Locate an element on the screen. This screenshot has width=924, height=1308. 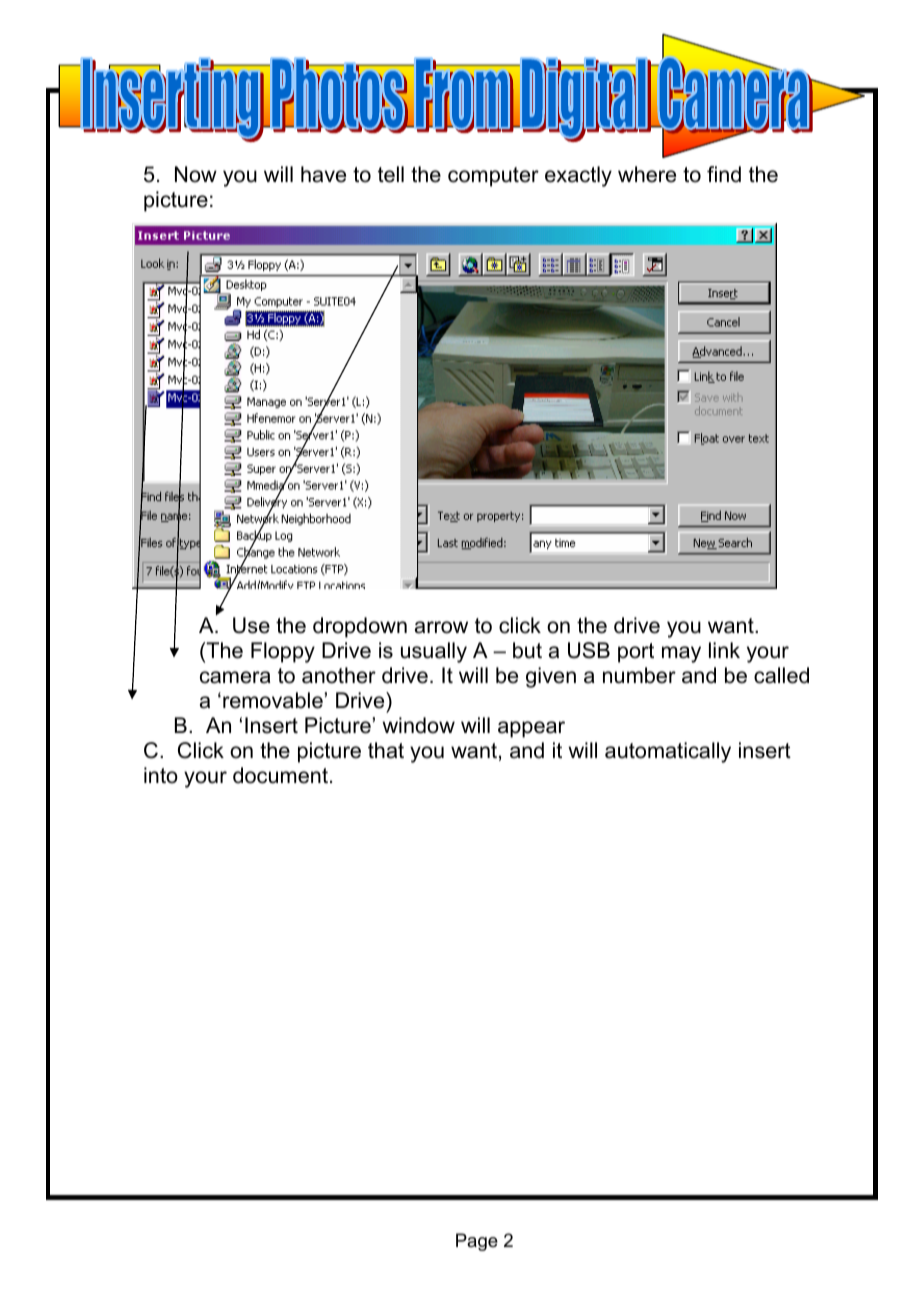
into is located at coordinates (161, 775).
